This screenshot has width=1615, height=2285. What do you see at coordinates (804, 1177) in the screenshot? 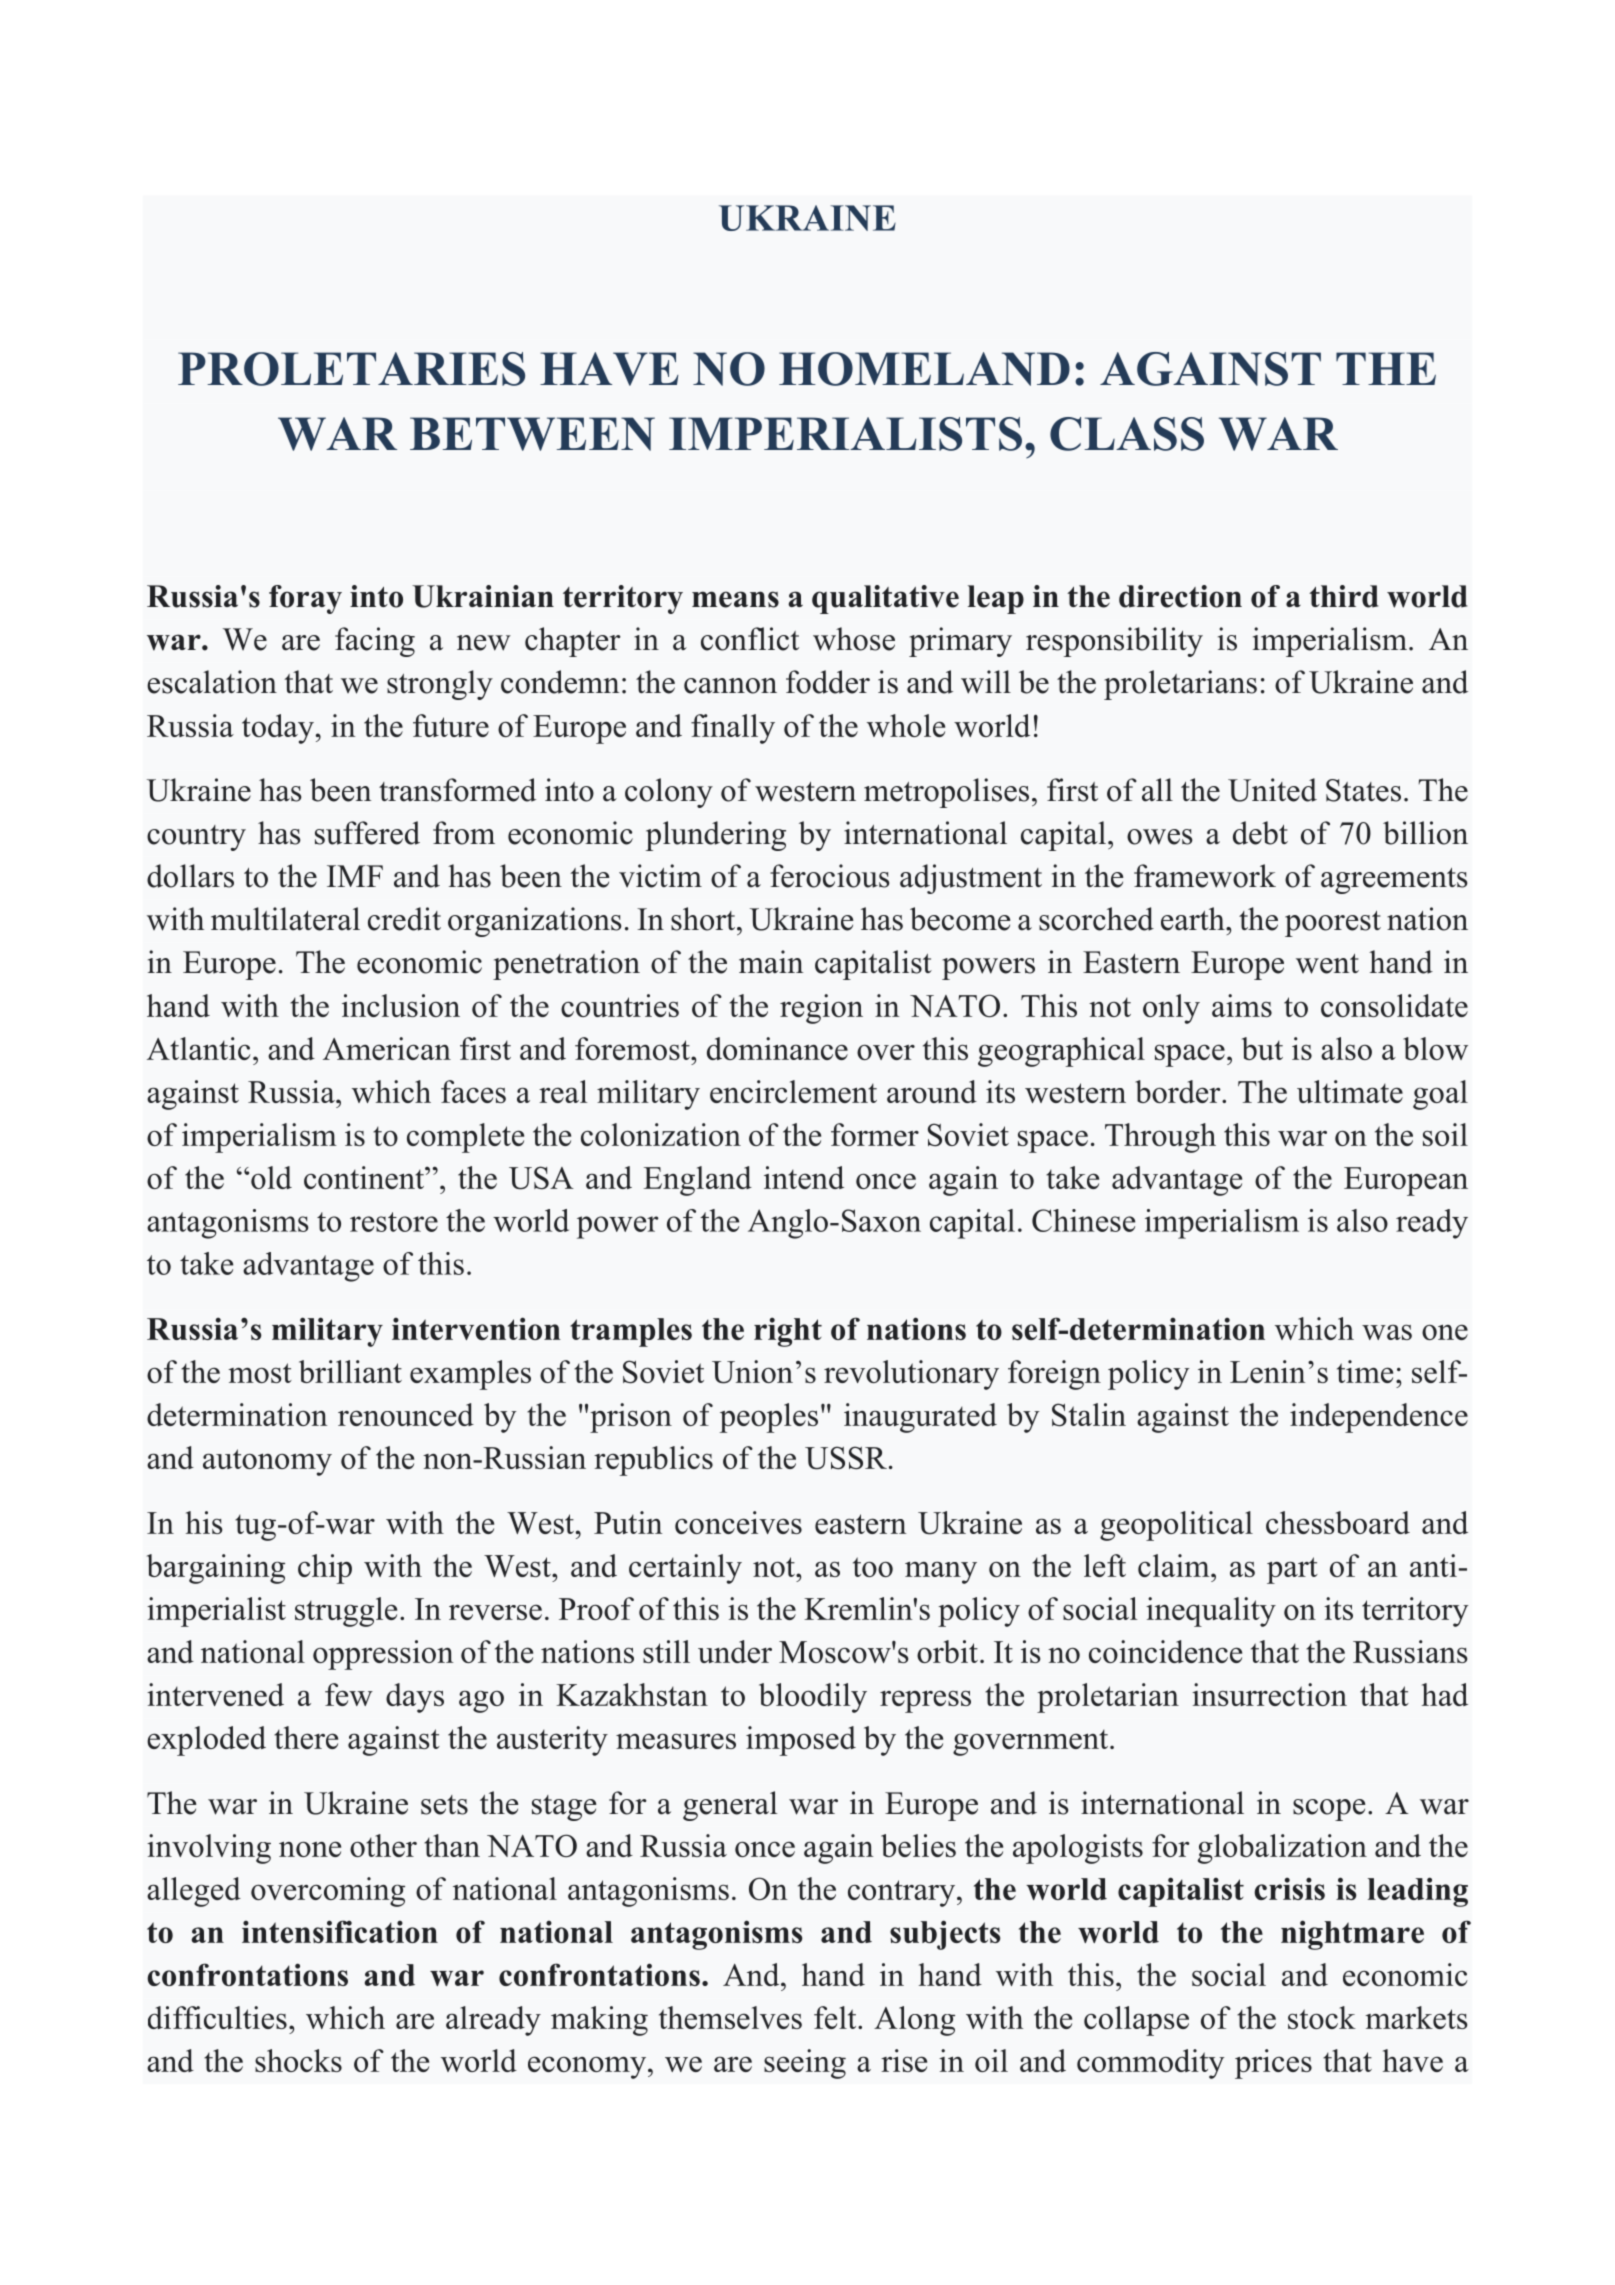
I see `intend` at bounding box center [804, 1177].
